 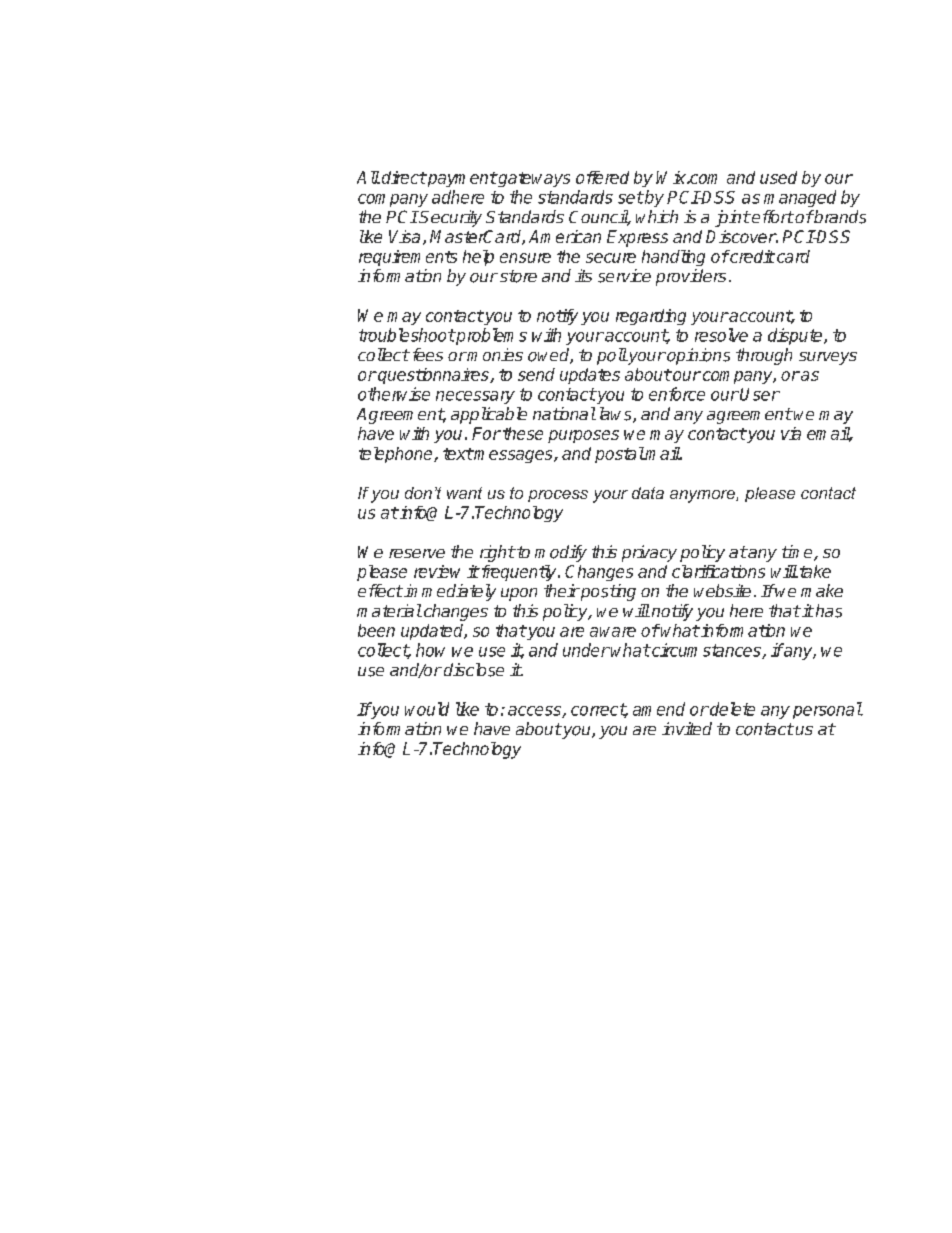 What do you see at coordinates (631, 197) in the screenshot?
I see `set` at bounding box center [631, 197].
